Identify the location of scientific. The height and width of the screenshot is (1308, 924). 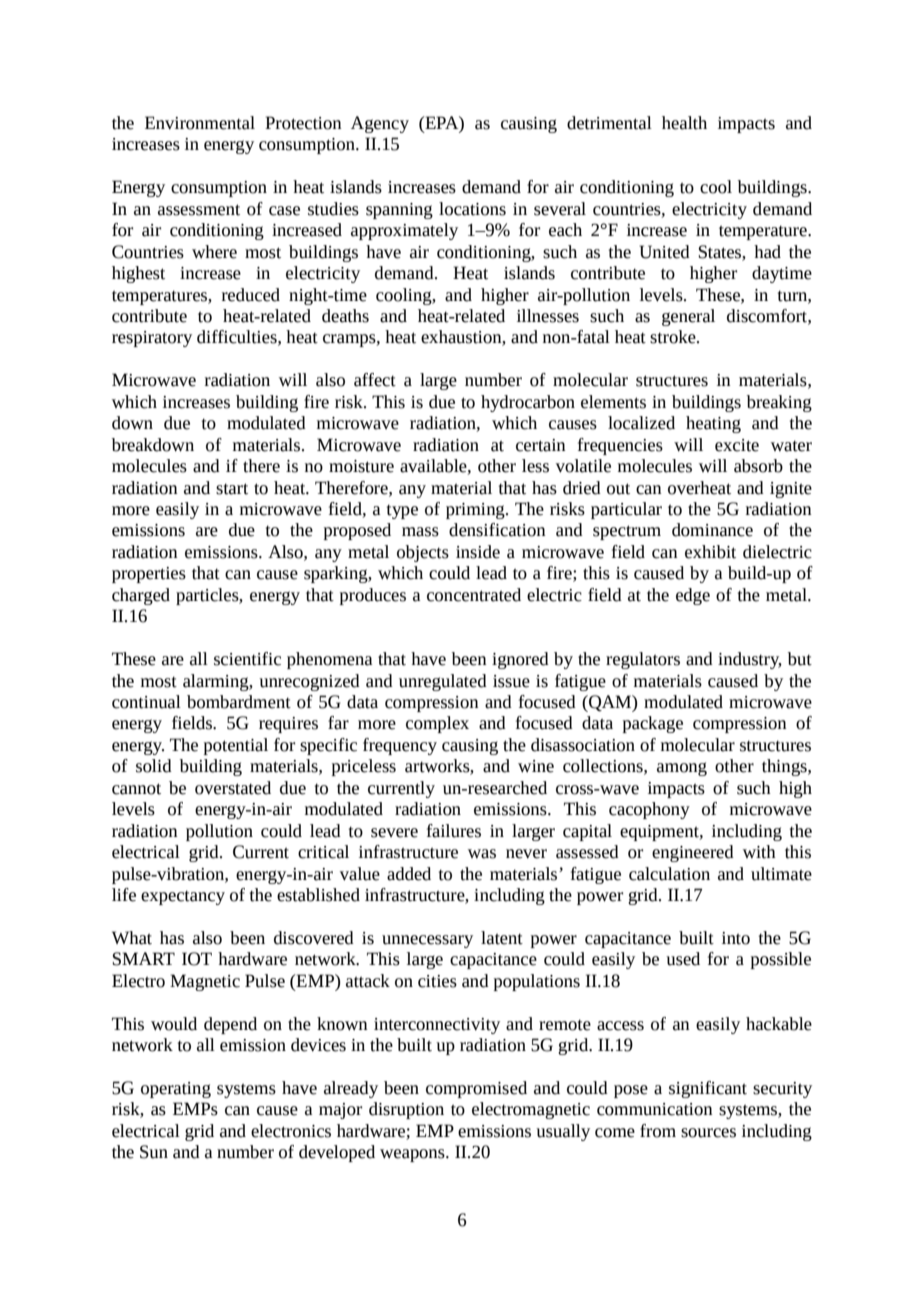
(247, 659).
